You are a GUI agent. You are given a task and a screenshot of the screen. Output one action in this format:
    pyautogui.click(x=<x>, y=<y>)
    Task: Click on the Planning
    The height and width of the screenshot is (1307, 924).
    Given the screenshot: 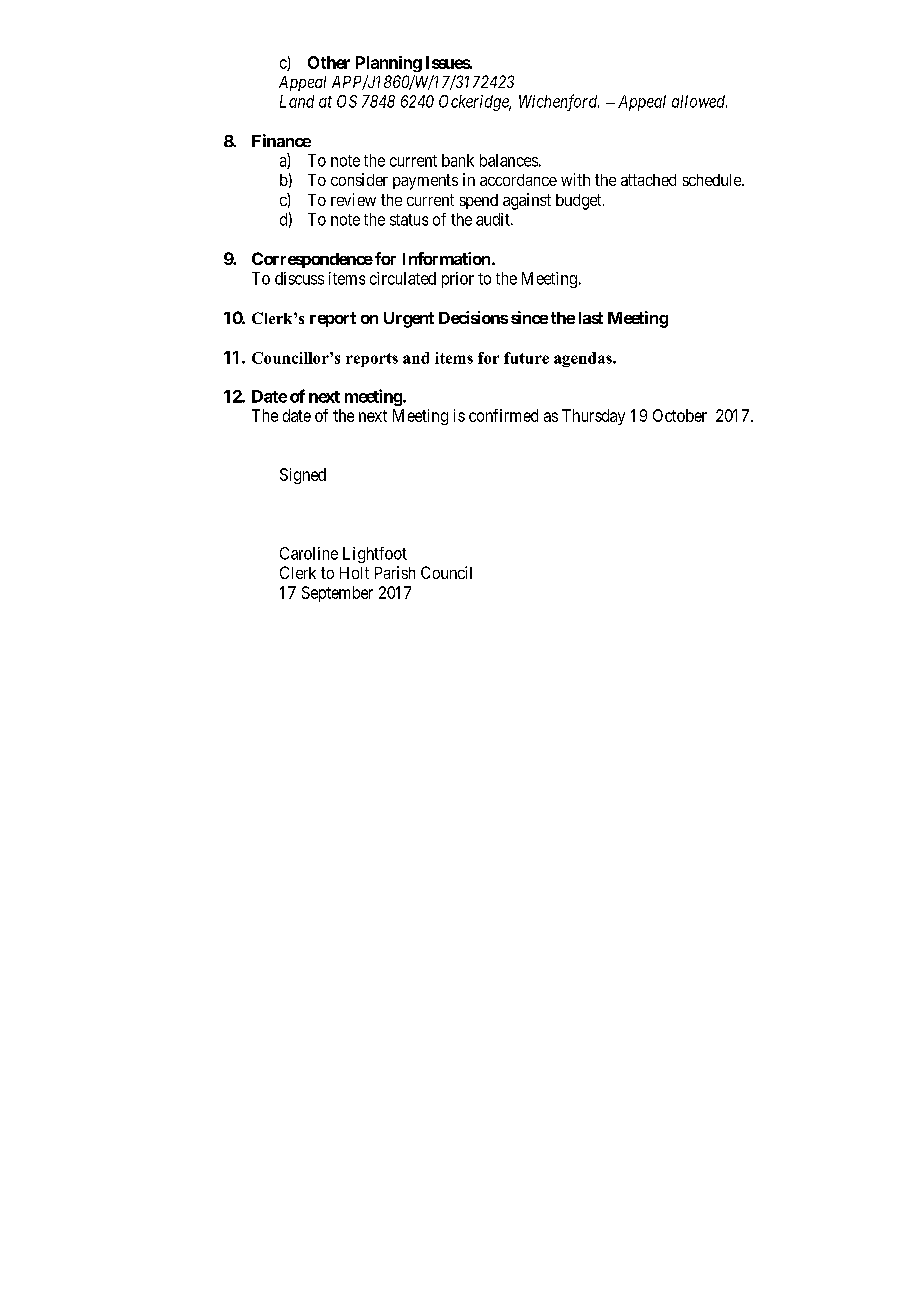 What is the action you would take?
    pyautogui.click(x=389, y=64)
